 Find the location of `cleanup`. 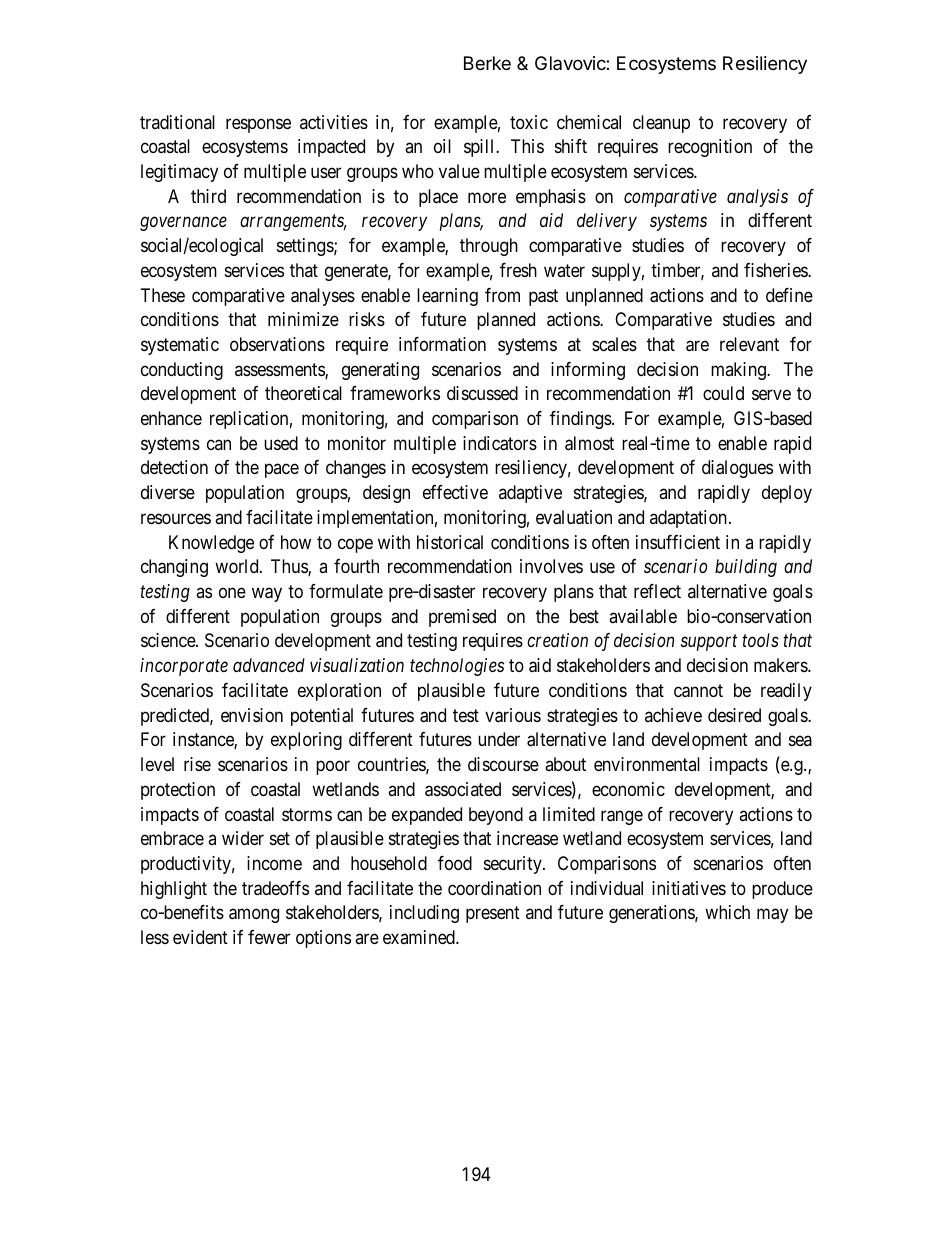

cleanup is located at coordinates (661, 124).
